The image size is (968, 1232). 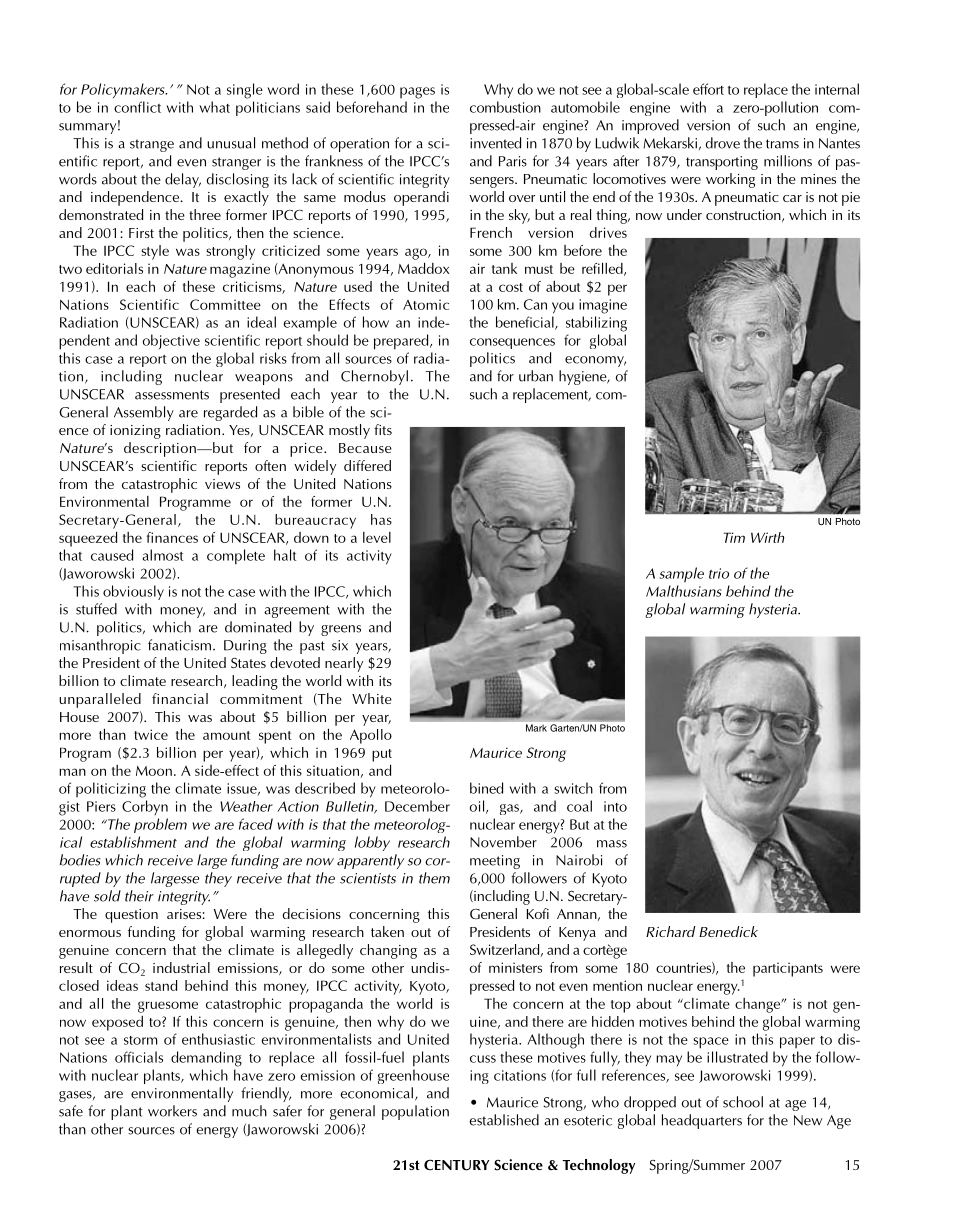 I want to click on assessments, so click(x=172, y=395).
